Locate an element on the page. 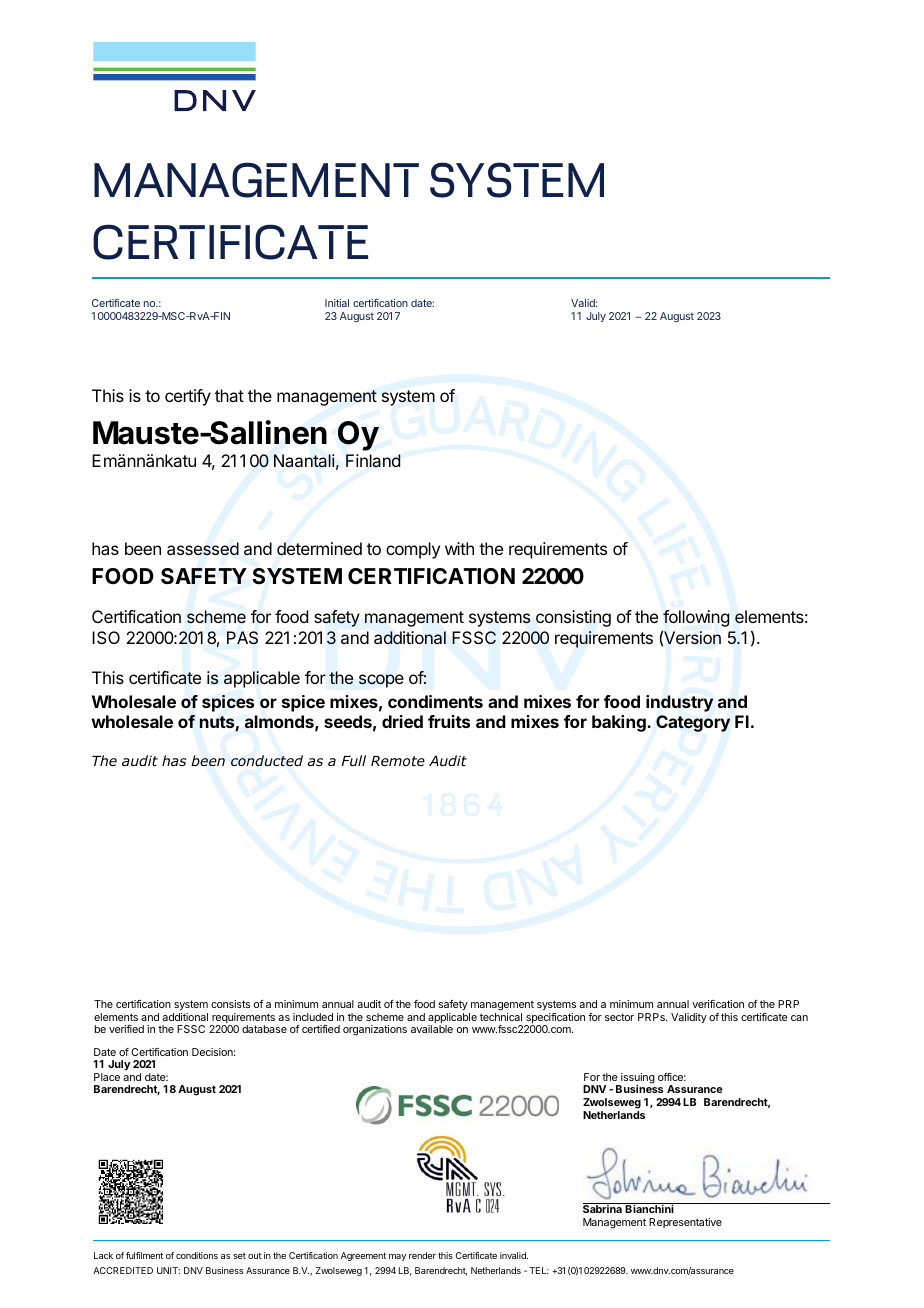 This image has height=1308, width=924. Finland is located at coordinates (373, 461).
